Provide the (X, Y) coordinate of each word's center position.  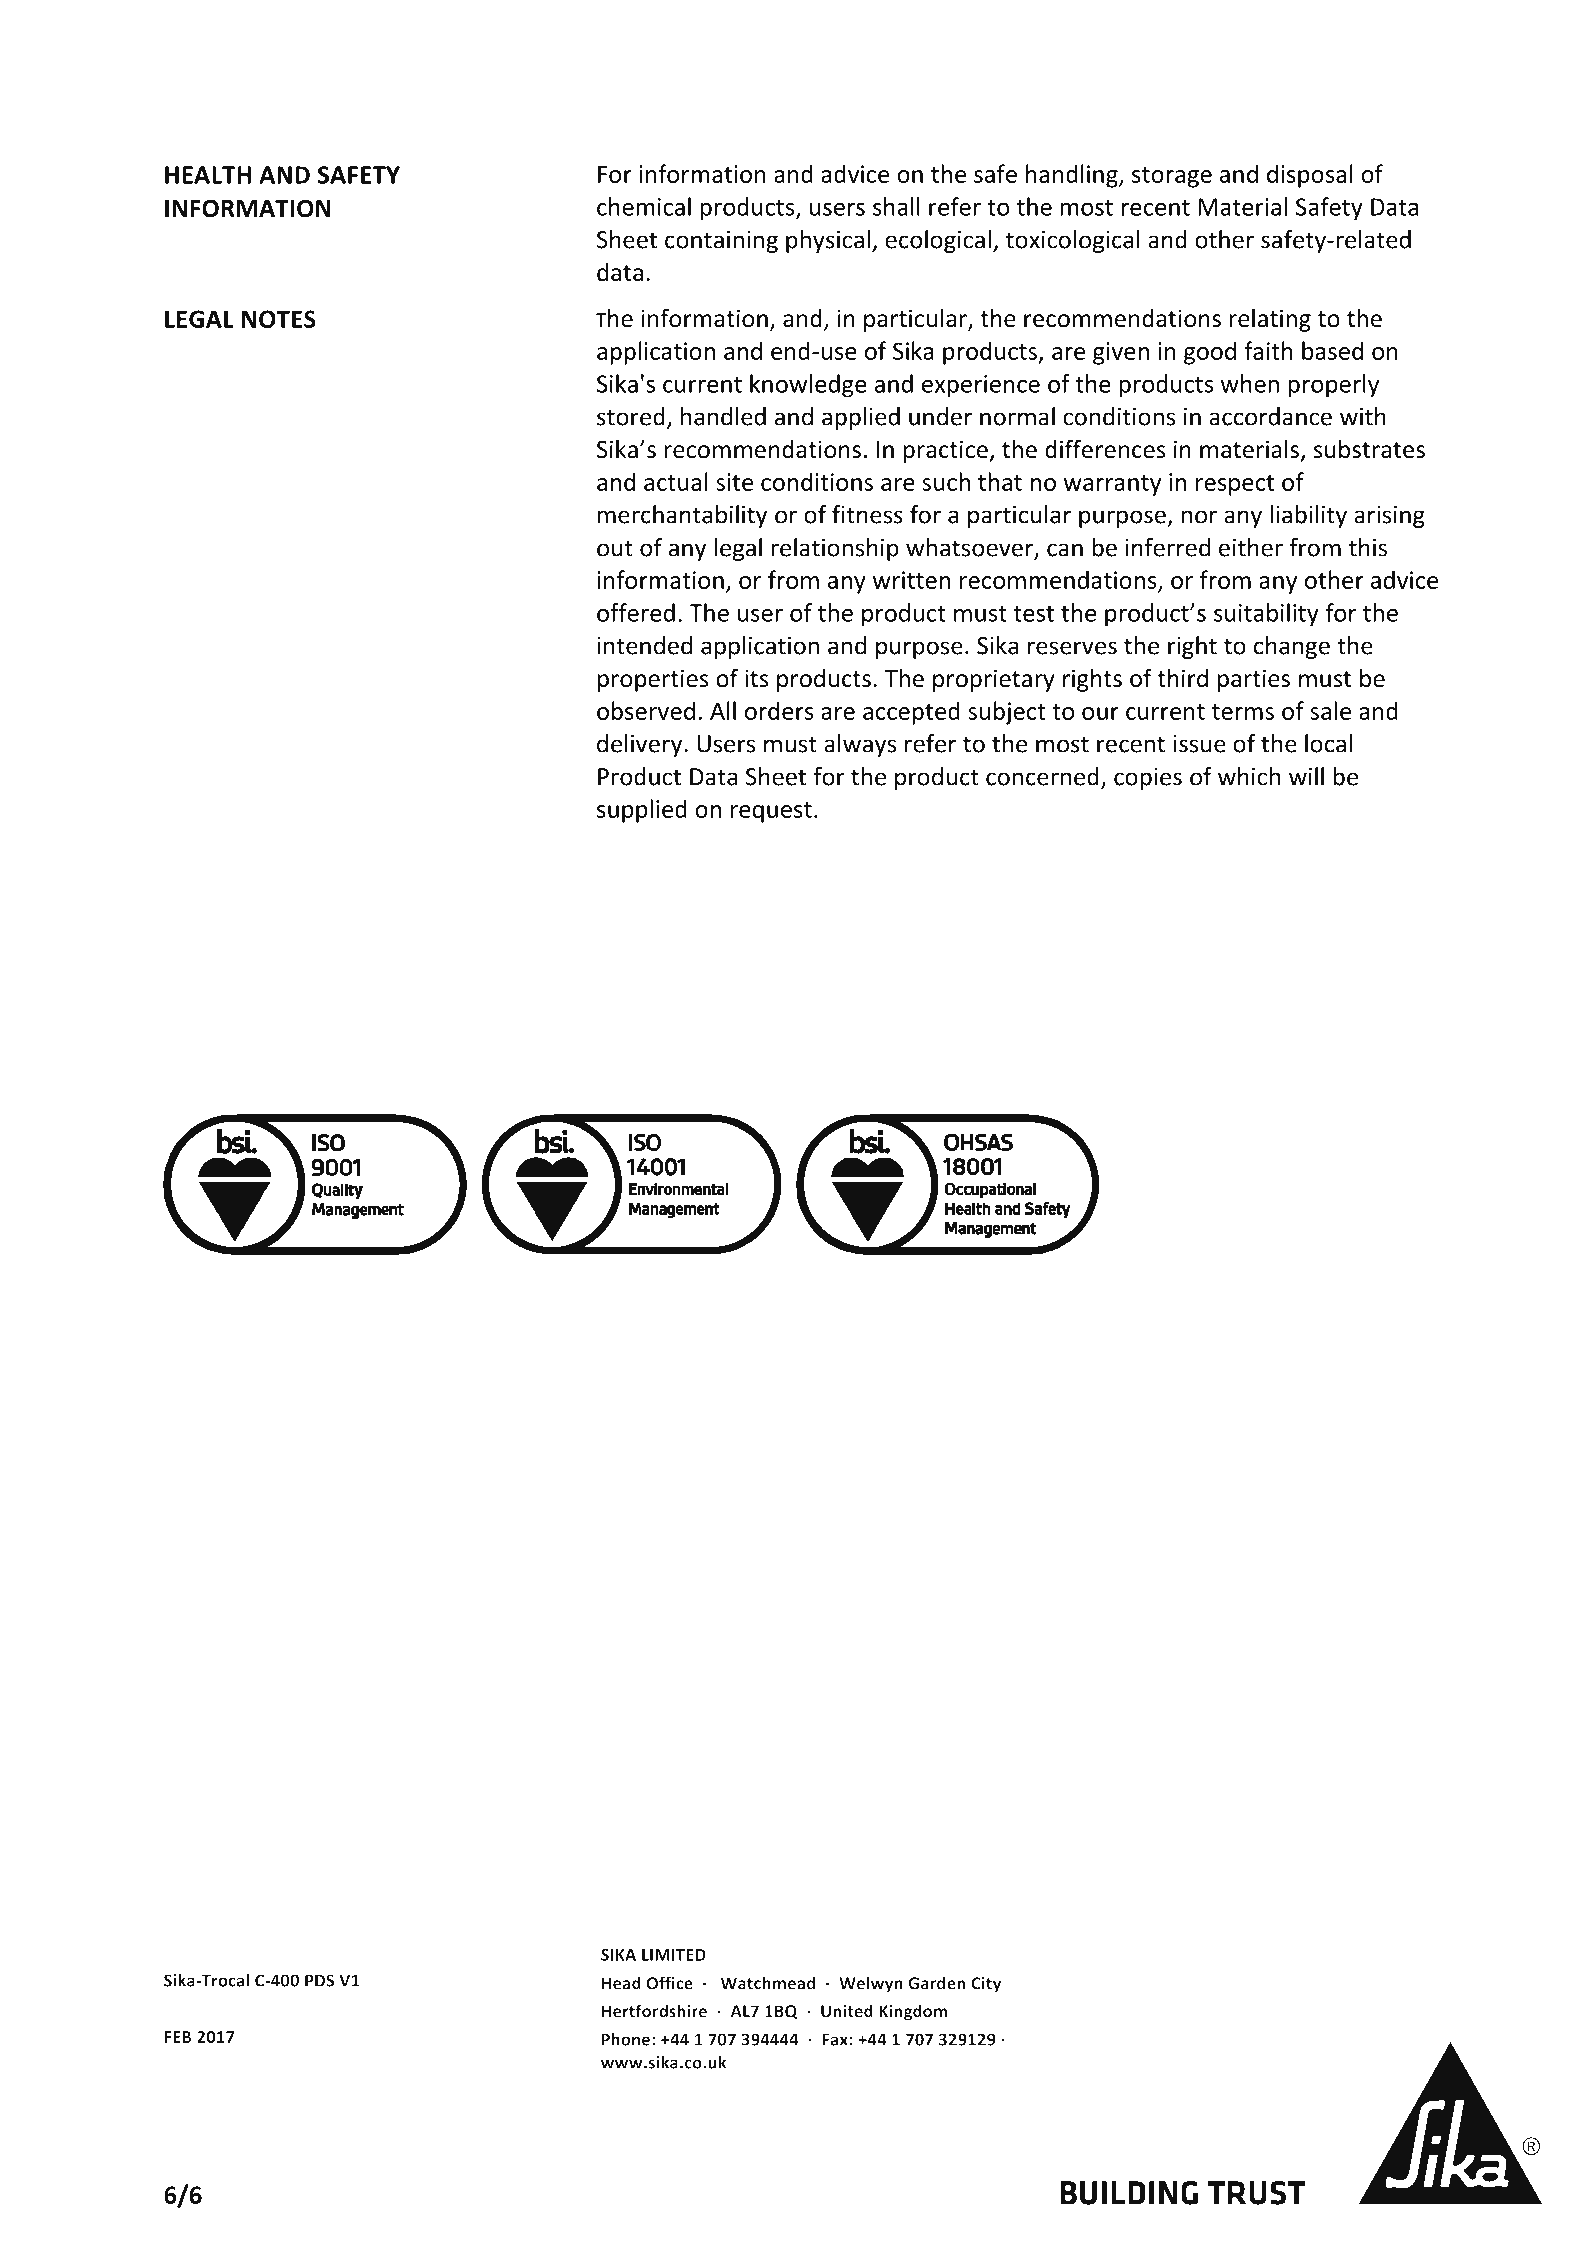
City (986, 1985)
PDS (319, 1980)
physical (828, 241)
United (847, 2011)
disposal (1309, 176)
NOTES (279, 319)
